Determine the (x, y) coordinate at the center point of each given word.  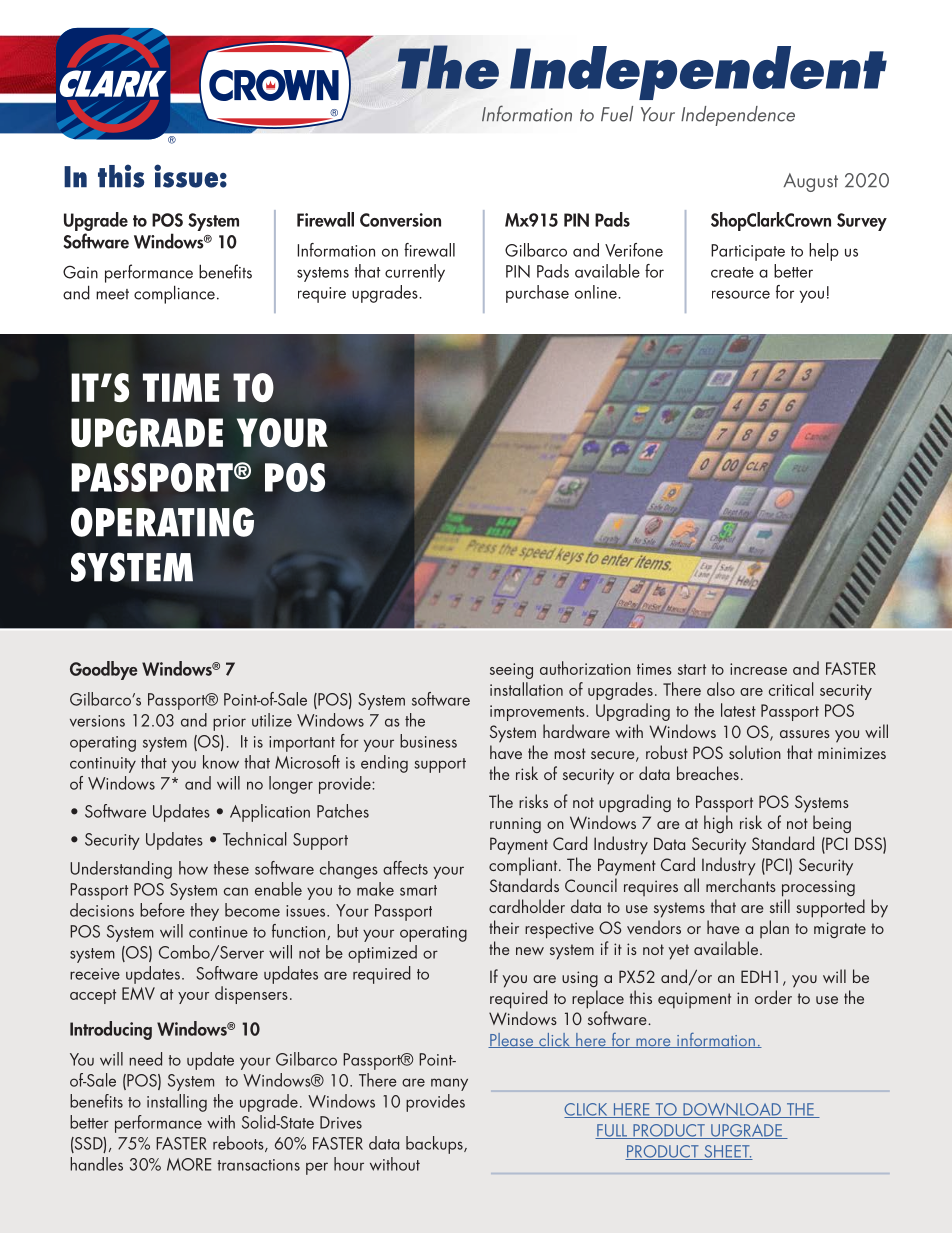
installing (177, 1103)
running (515, 825)
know (221, 762)
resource (741, 294)
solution (755, 752)
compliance (174, 294)
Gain (80, 272)
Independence (738, 116)
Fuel (617, 114)
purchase (537, 294)
